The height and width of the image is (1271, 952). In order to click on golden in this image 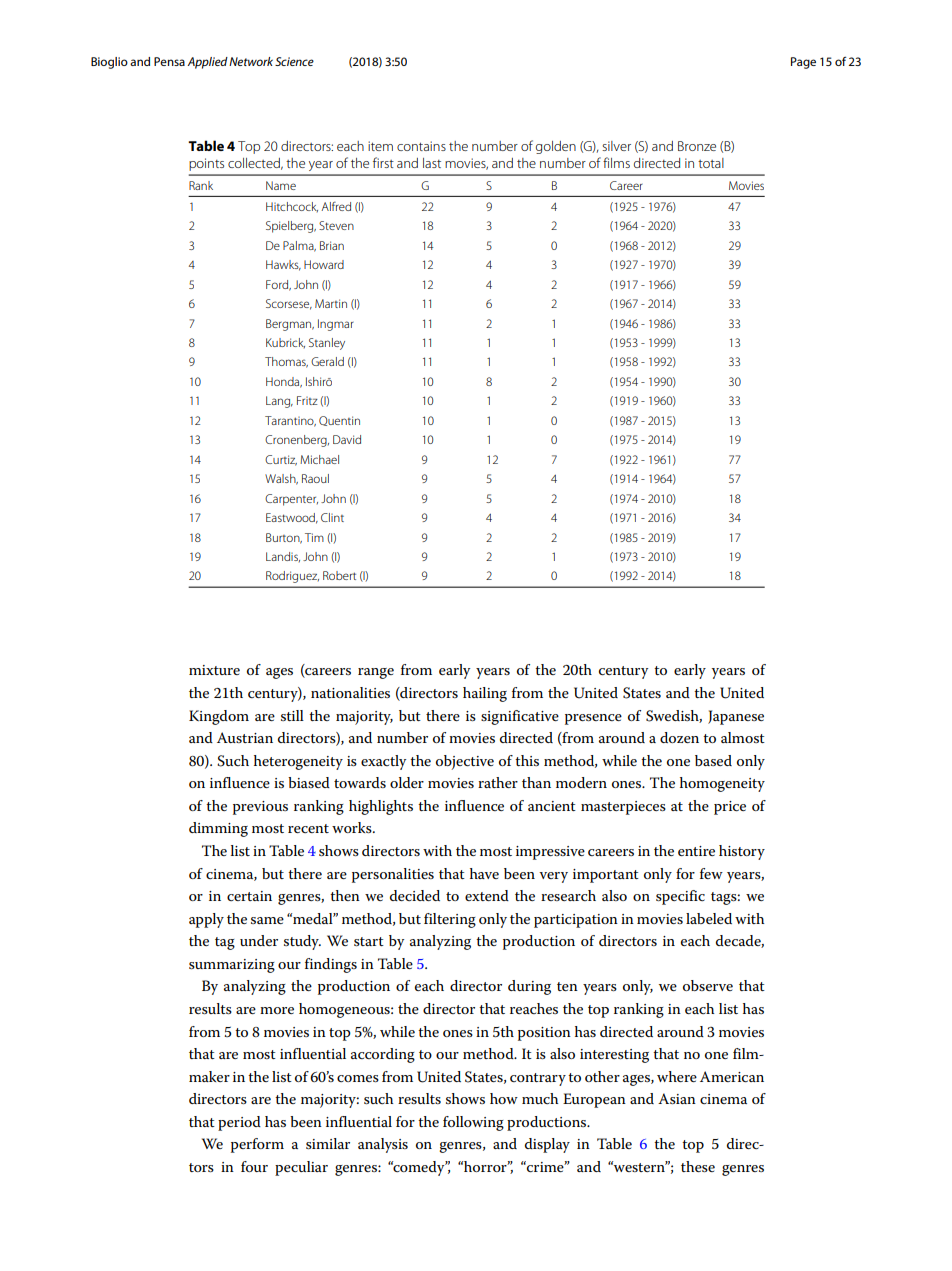, I will do `click(556, 147)`.
